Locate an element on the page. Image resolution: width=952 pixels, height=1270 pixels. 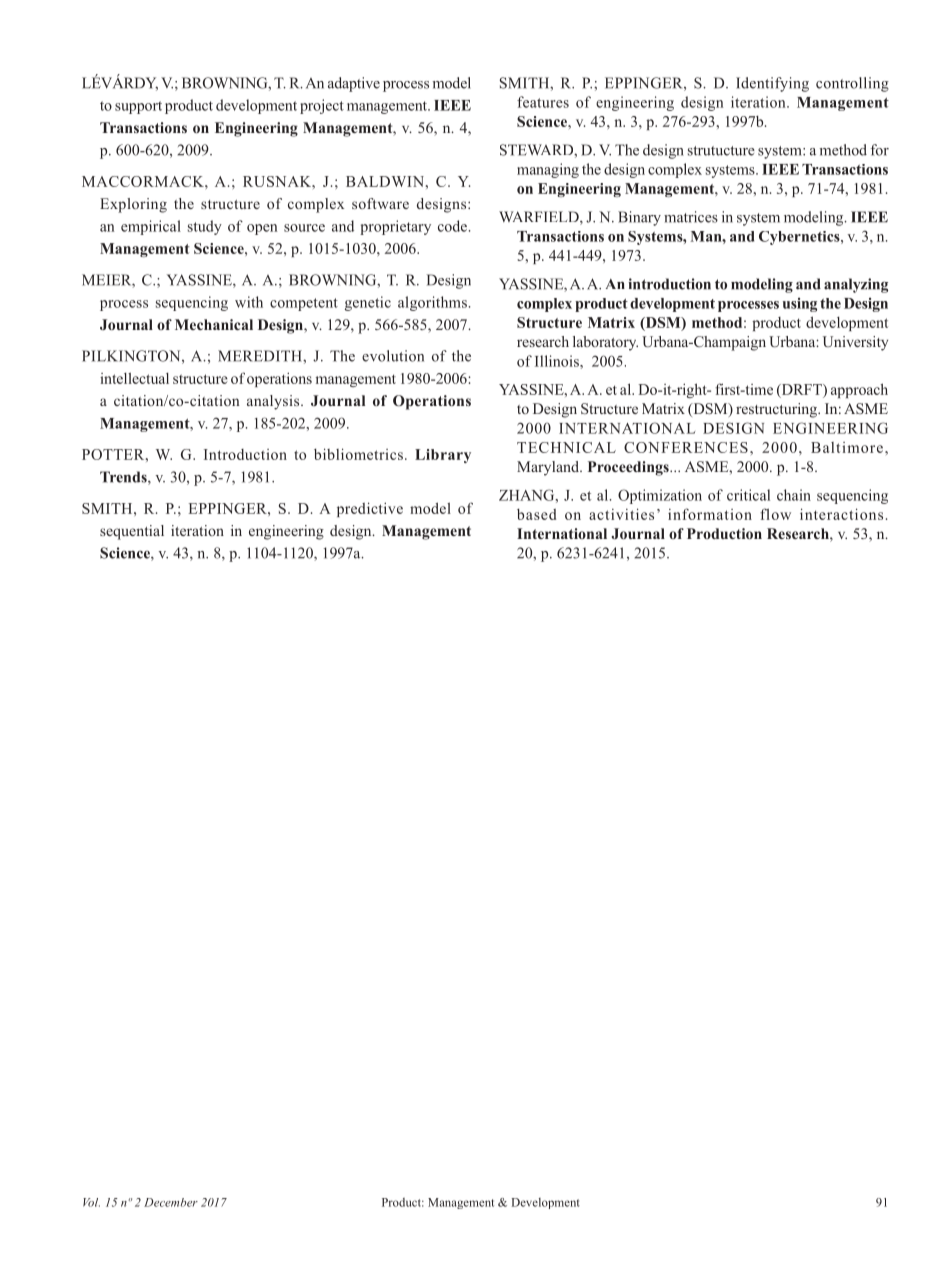
flow is located at coordinates (775, 514).
